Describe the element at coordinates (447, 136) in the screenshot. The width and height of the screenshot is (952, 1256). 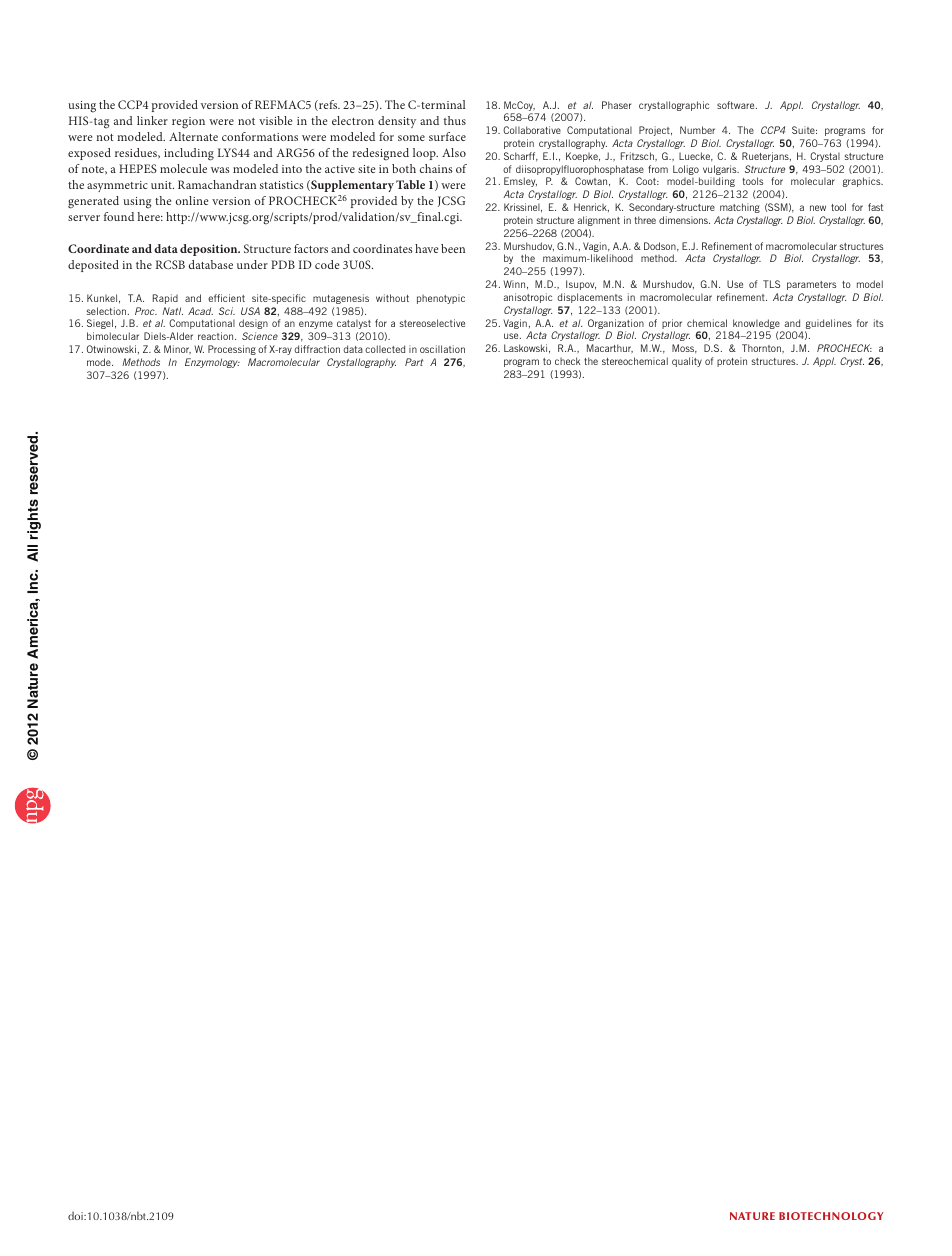
I see `surface` at that location.
